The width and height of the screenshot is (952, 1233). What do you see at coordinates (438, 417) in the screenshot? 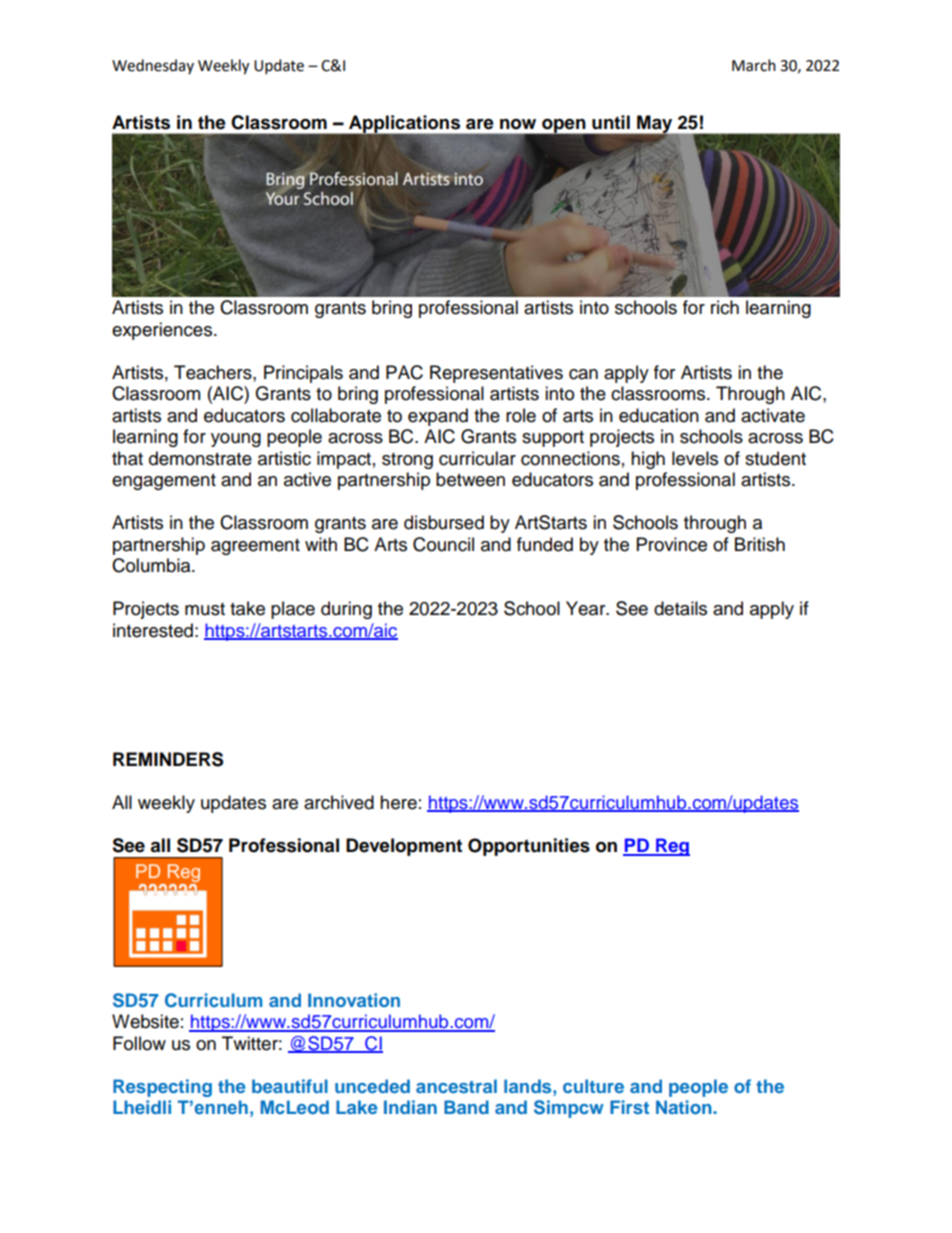
I see `expand` at bounding box center [438, 417].
